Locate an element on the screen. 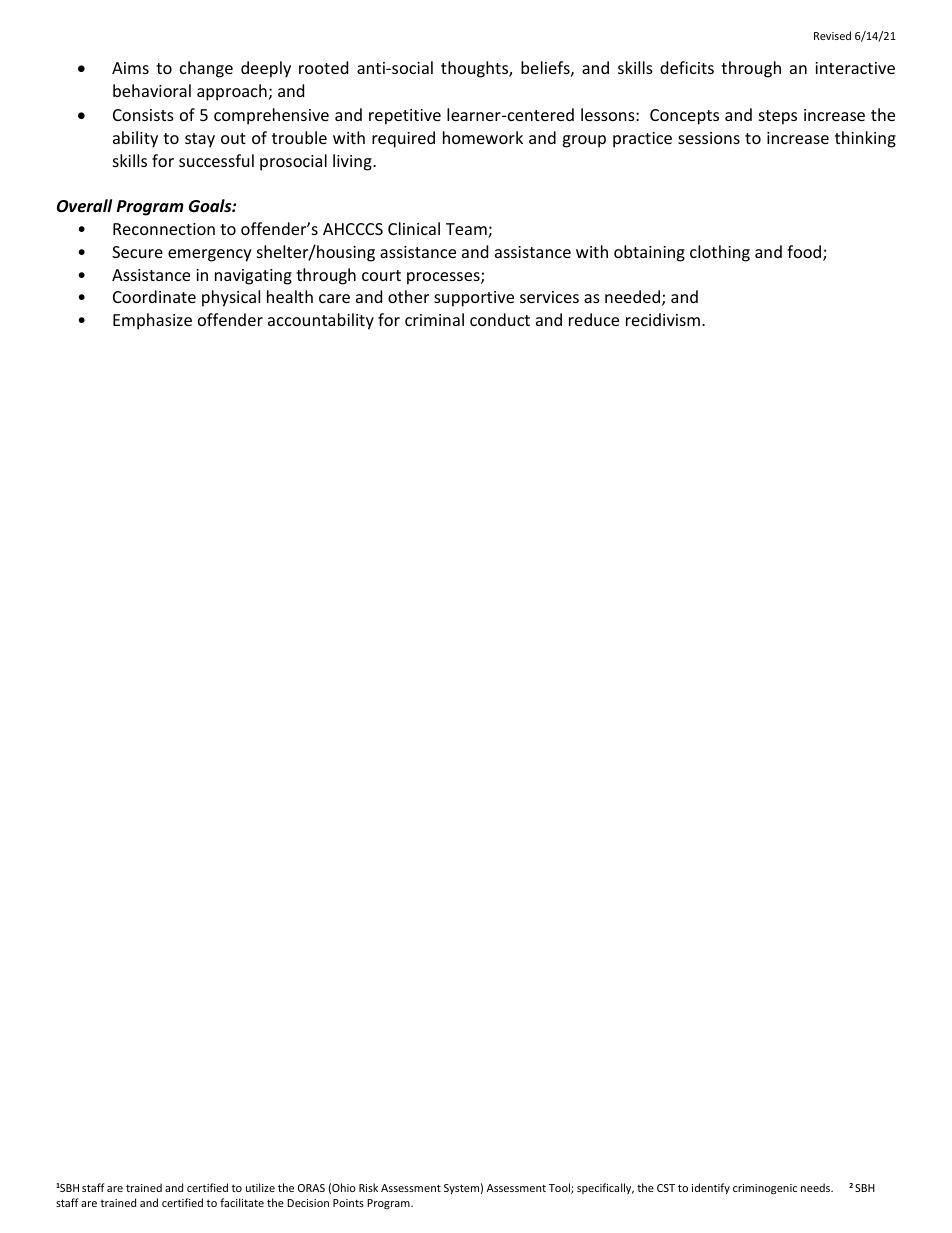 This screenshot has height=1233, width=952. supportive is located at coordinates (474, 299).
